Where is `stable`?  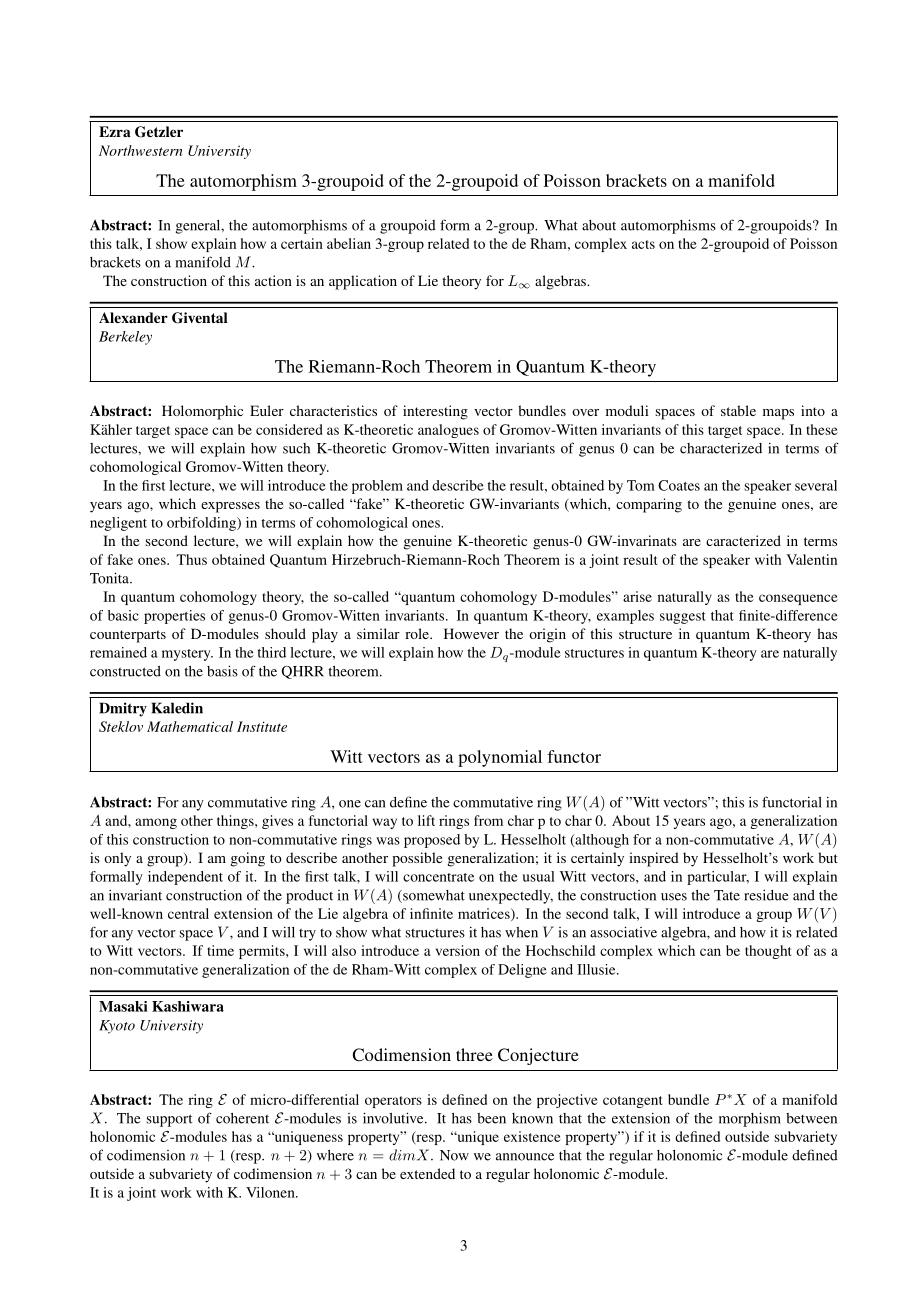 stable is located at coordinates (738, 410).
